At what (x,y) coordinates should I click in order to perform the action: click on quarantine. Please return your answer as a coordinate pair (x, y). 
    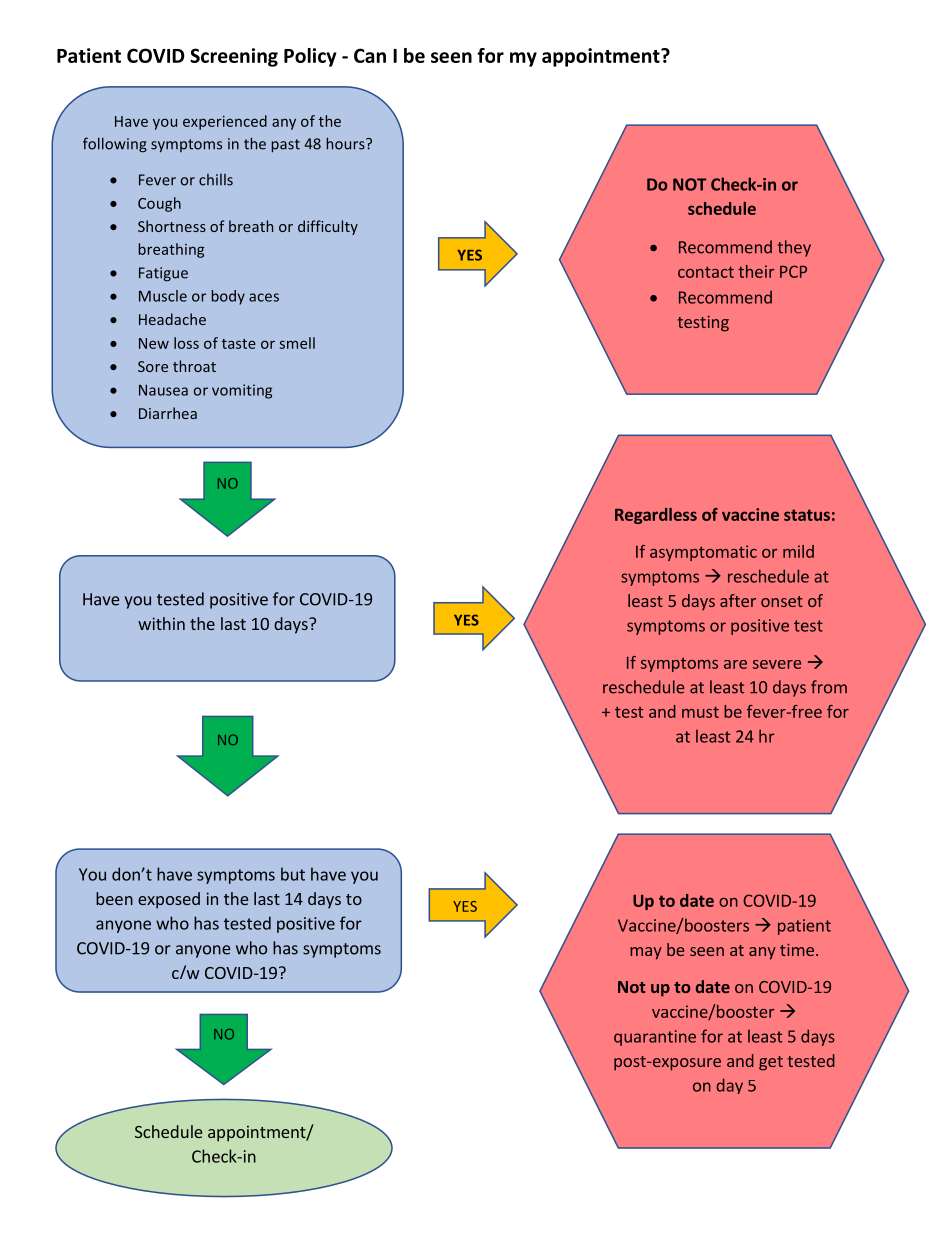
    Looking at the image, I should click on (655, 1038).
